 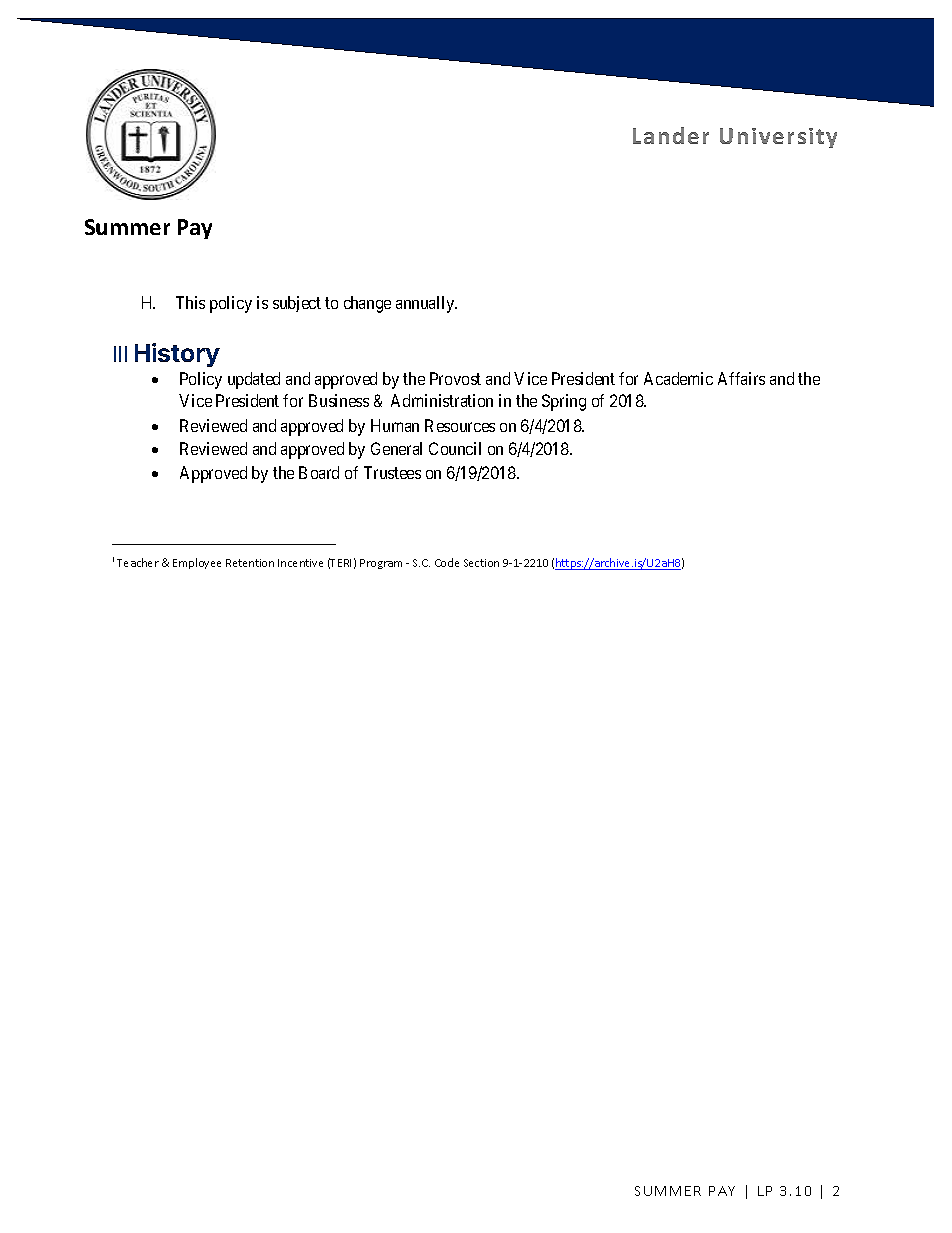 What do you see at coordinates (741, 378) in the page?
I see `Affairs` at bounding box center [741, 378].
